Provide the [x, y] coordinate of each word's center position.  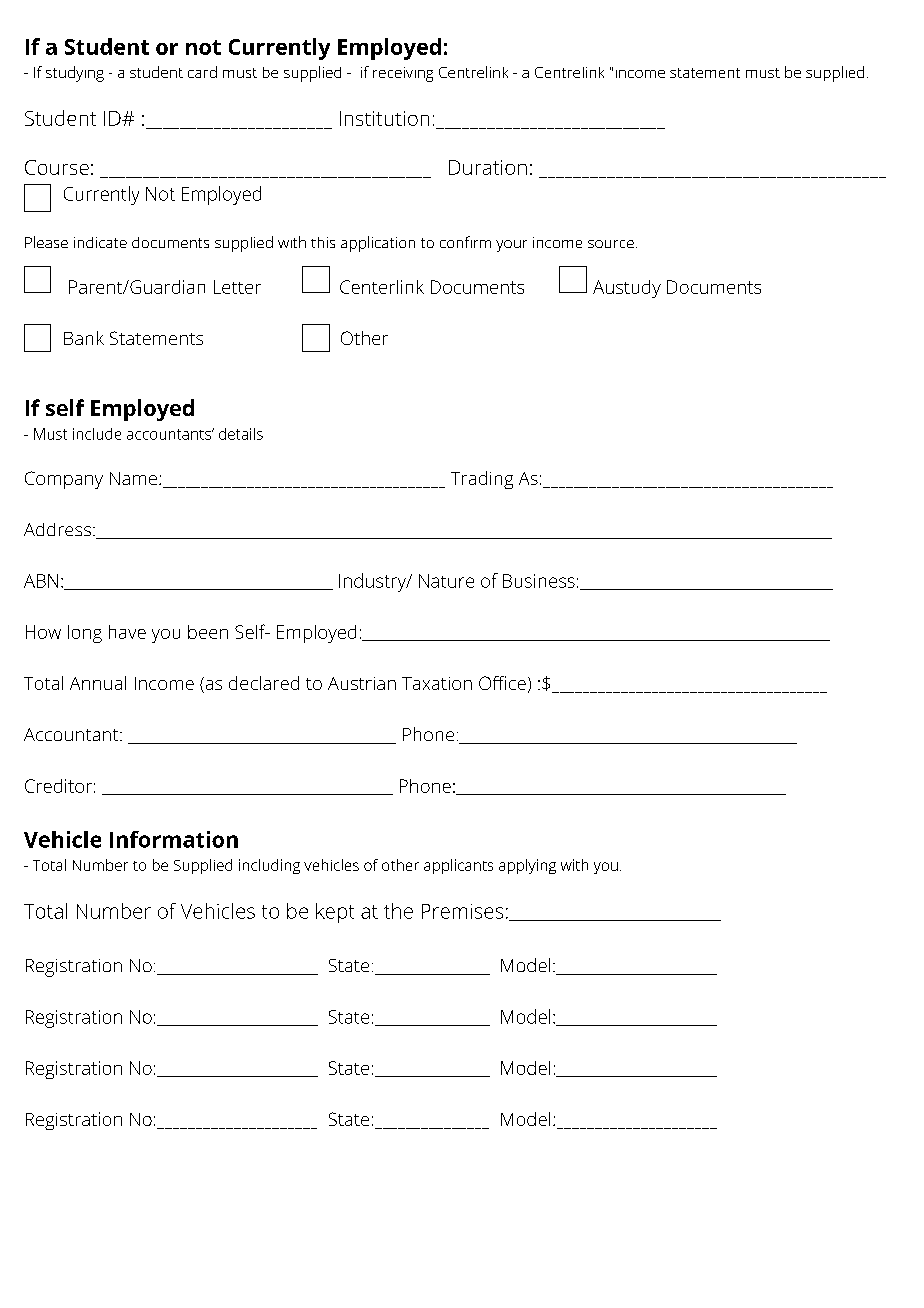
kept [335, 913]
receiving [403, 74]
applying [527, 866]
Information [174, 839]
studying [75, 74]
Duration [488, 167]
